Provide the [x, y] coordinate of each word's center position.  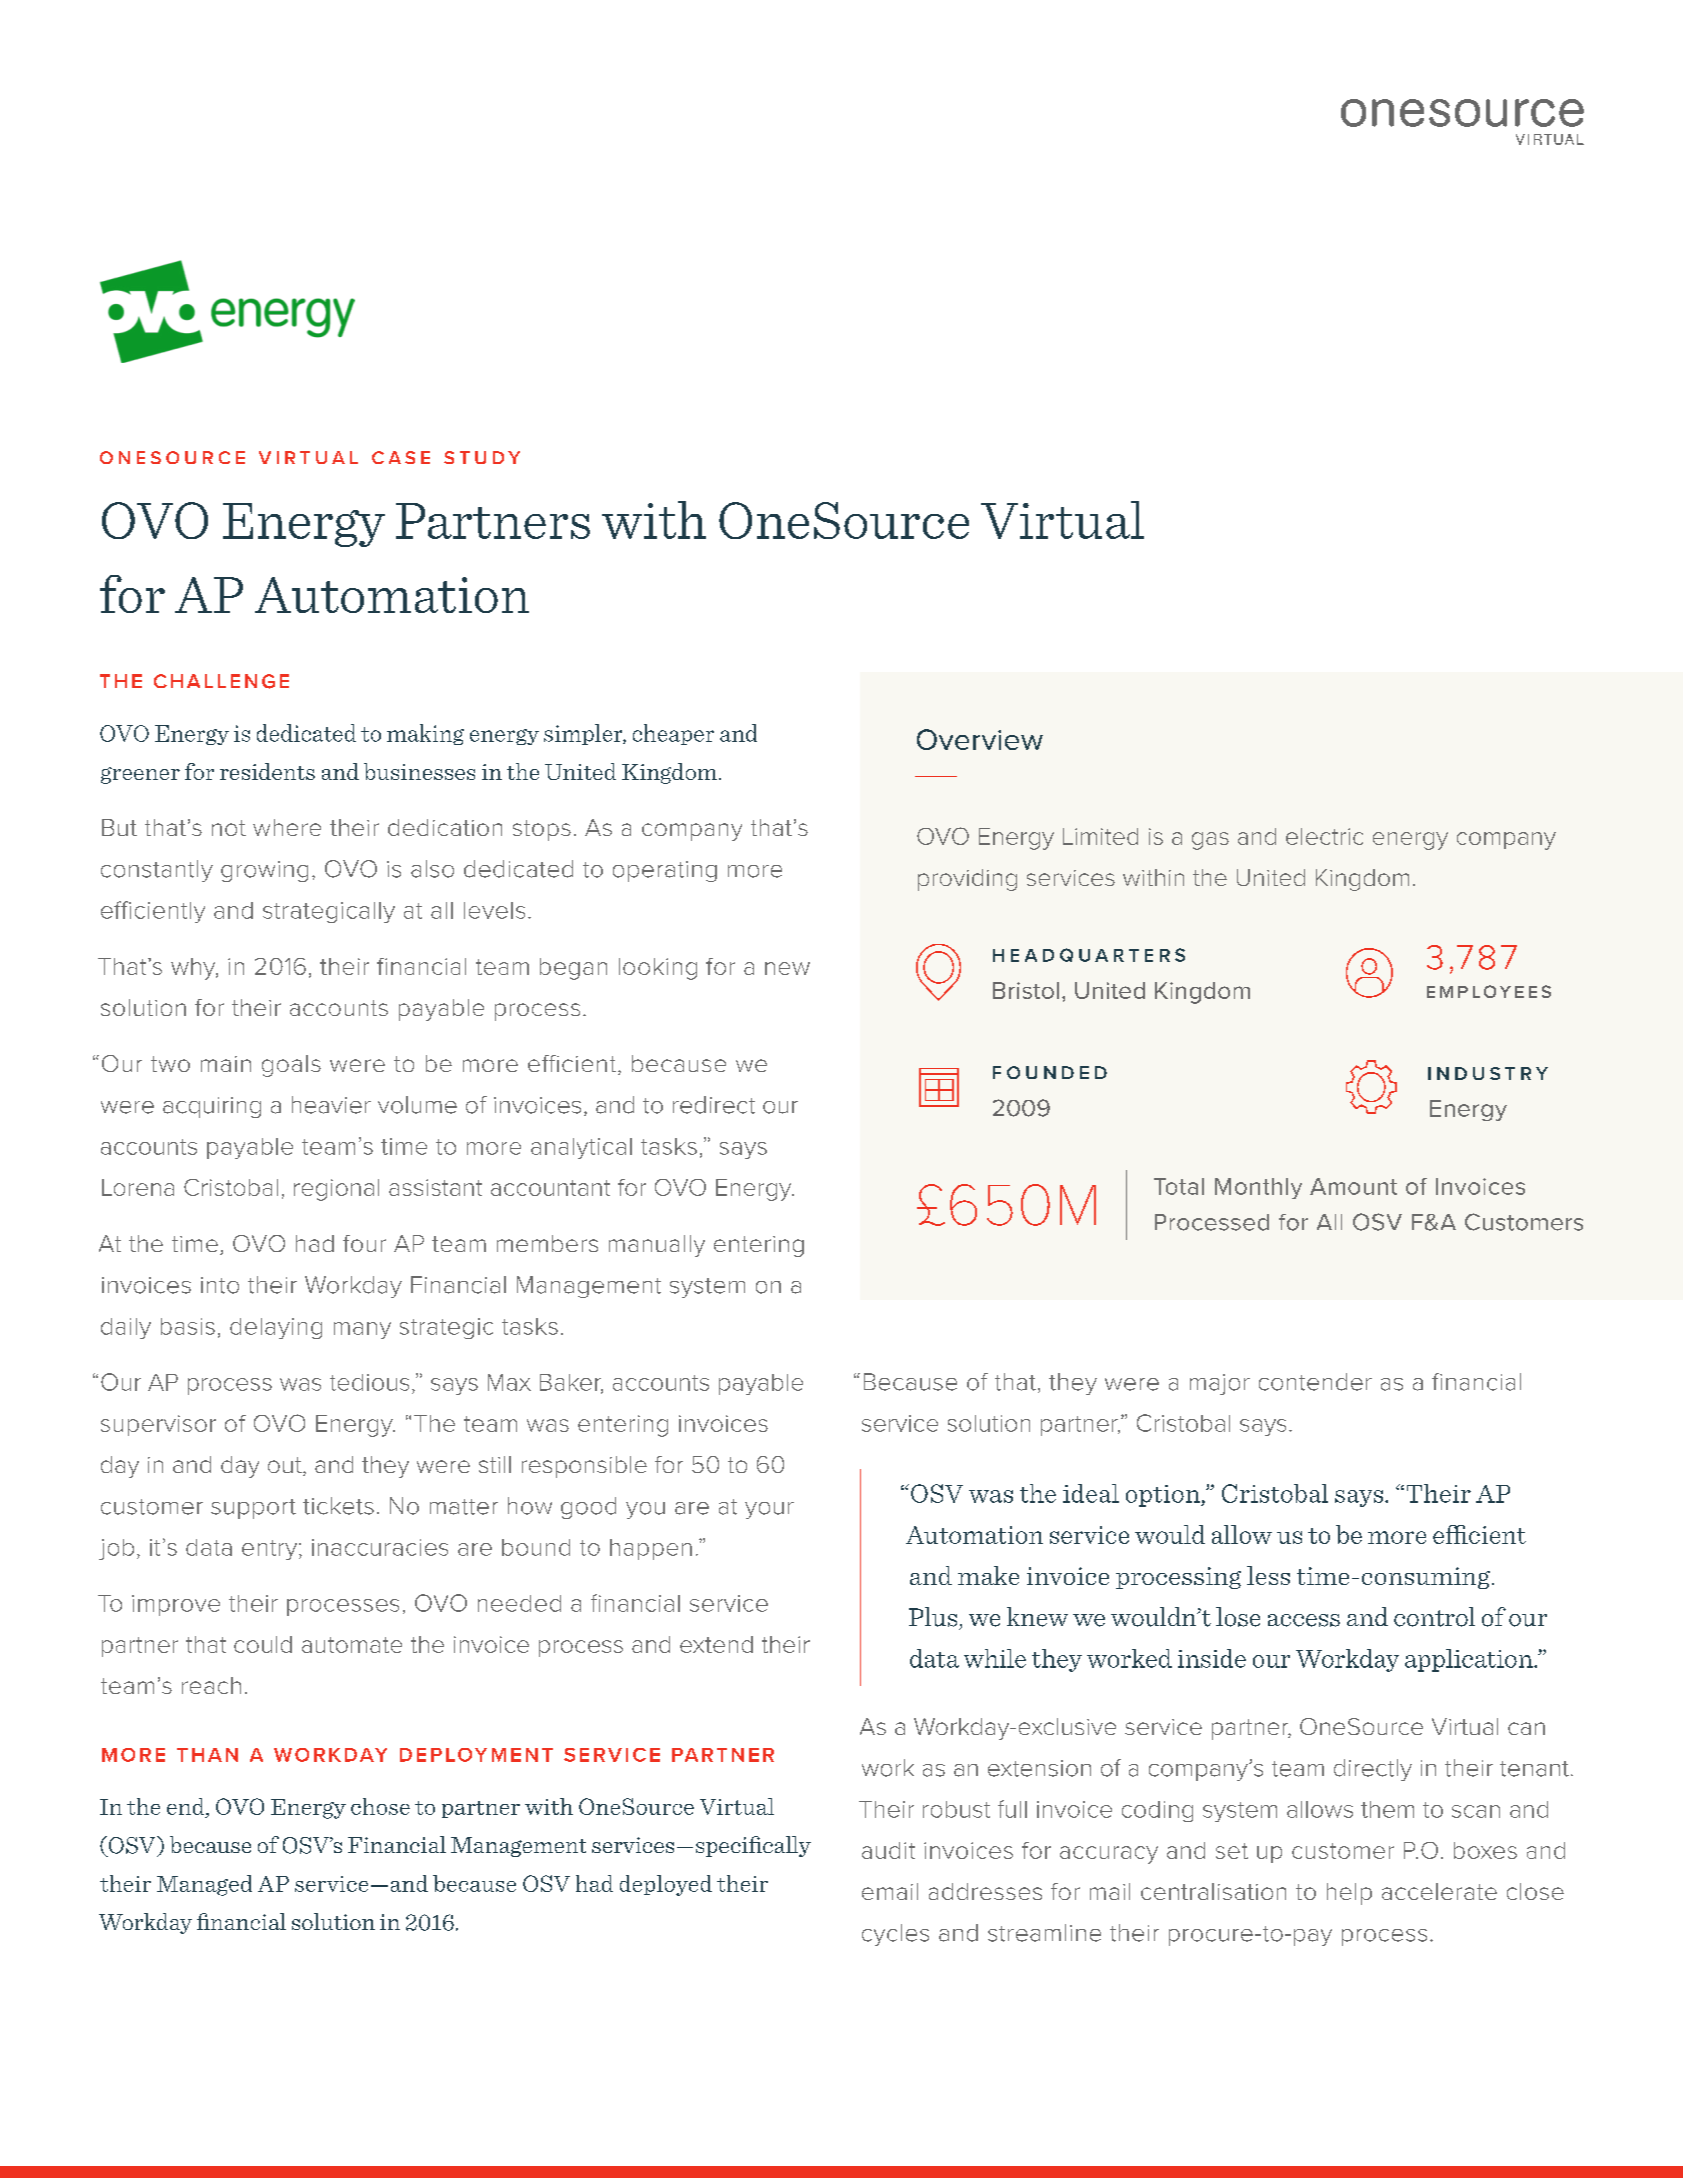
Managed [204, 1885]
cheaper [673, 734]
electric [1324, 836]
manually [657, 1246]
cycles [895, 1935]
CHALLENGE [221, 681]
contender [1315, 1382]
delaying [276, 1328]
